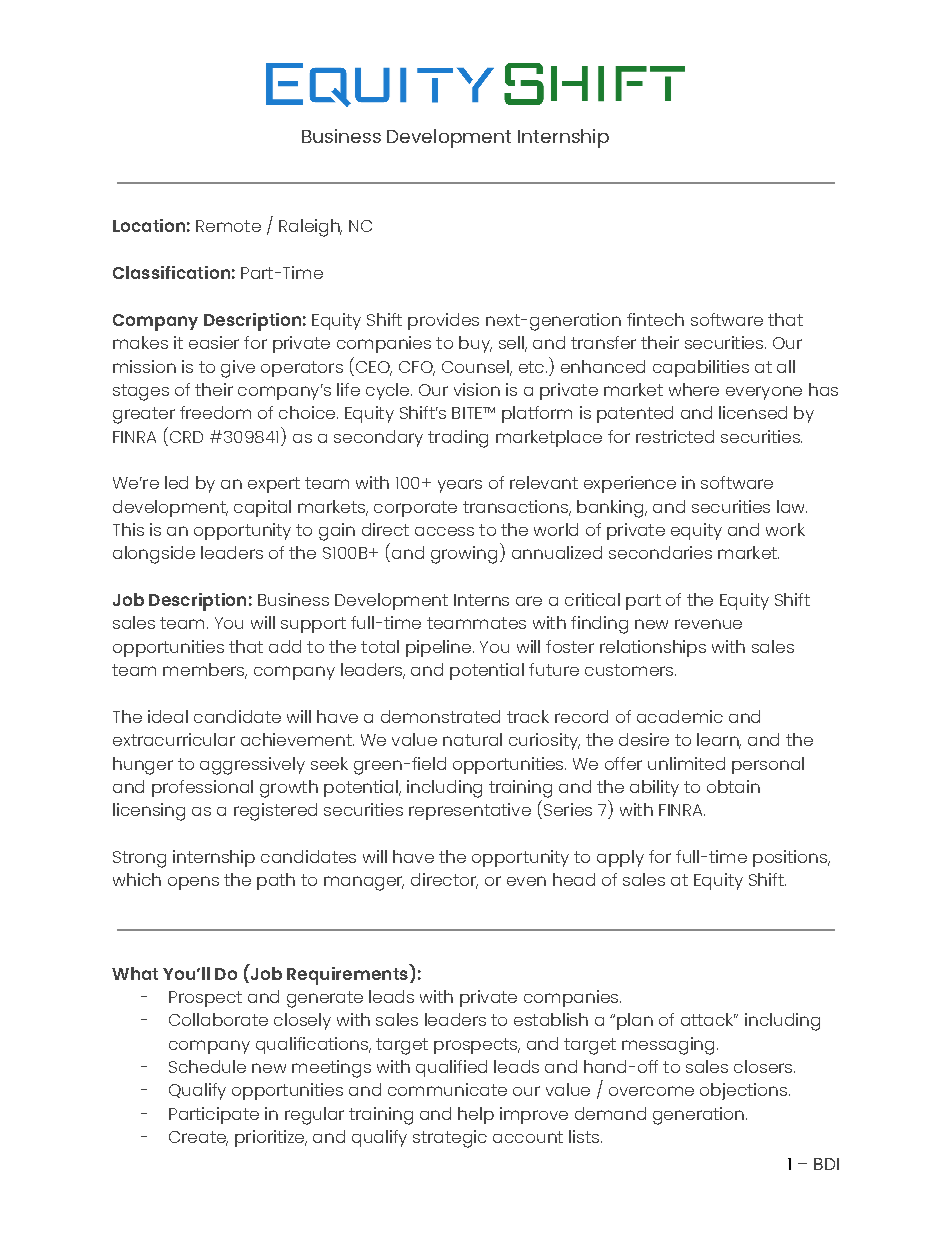  I want to click on Remote, so click(228, 226).
